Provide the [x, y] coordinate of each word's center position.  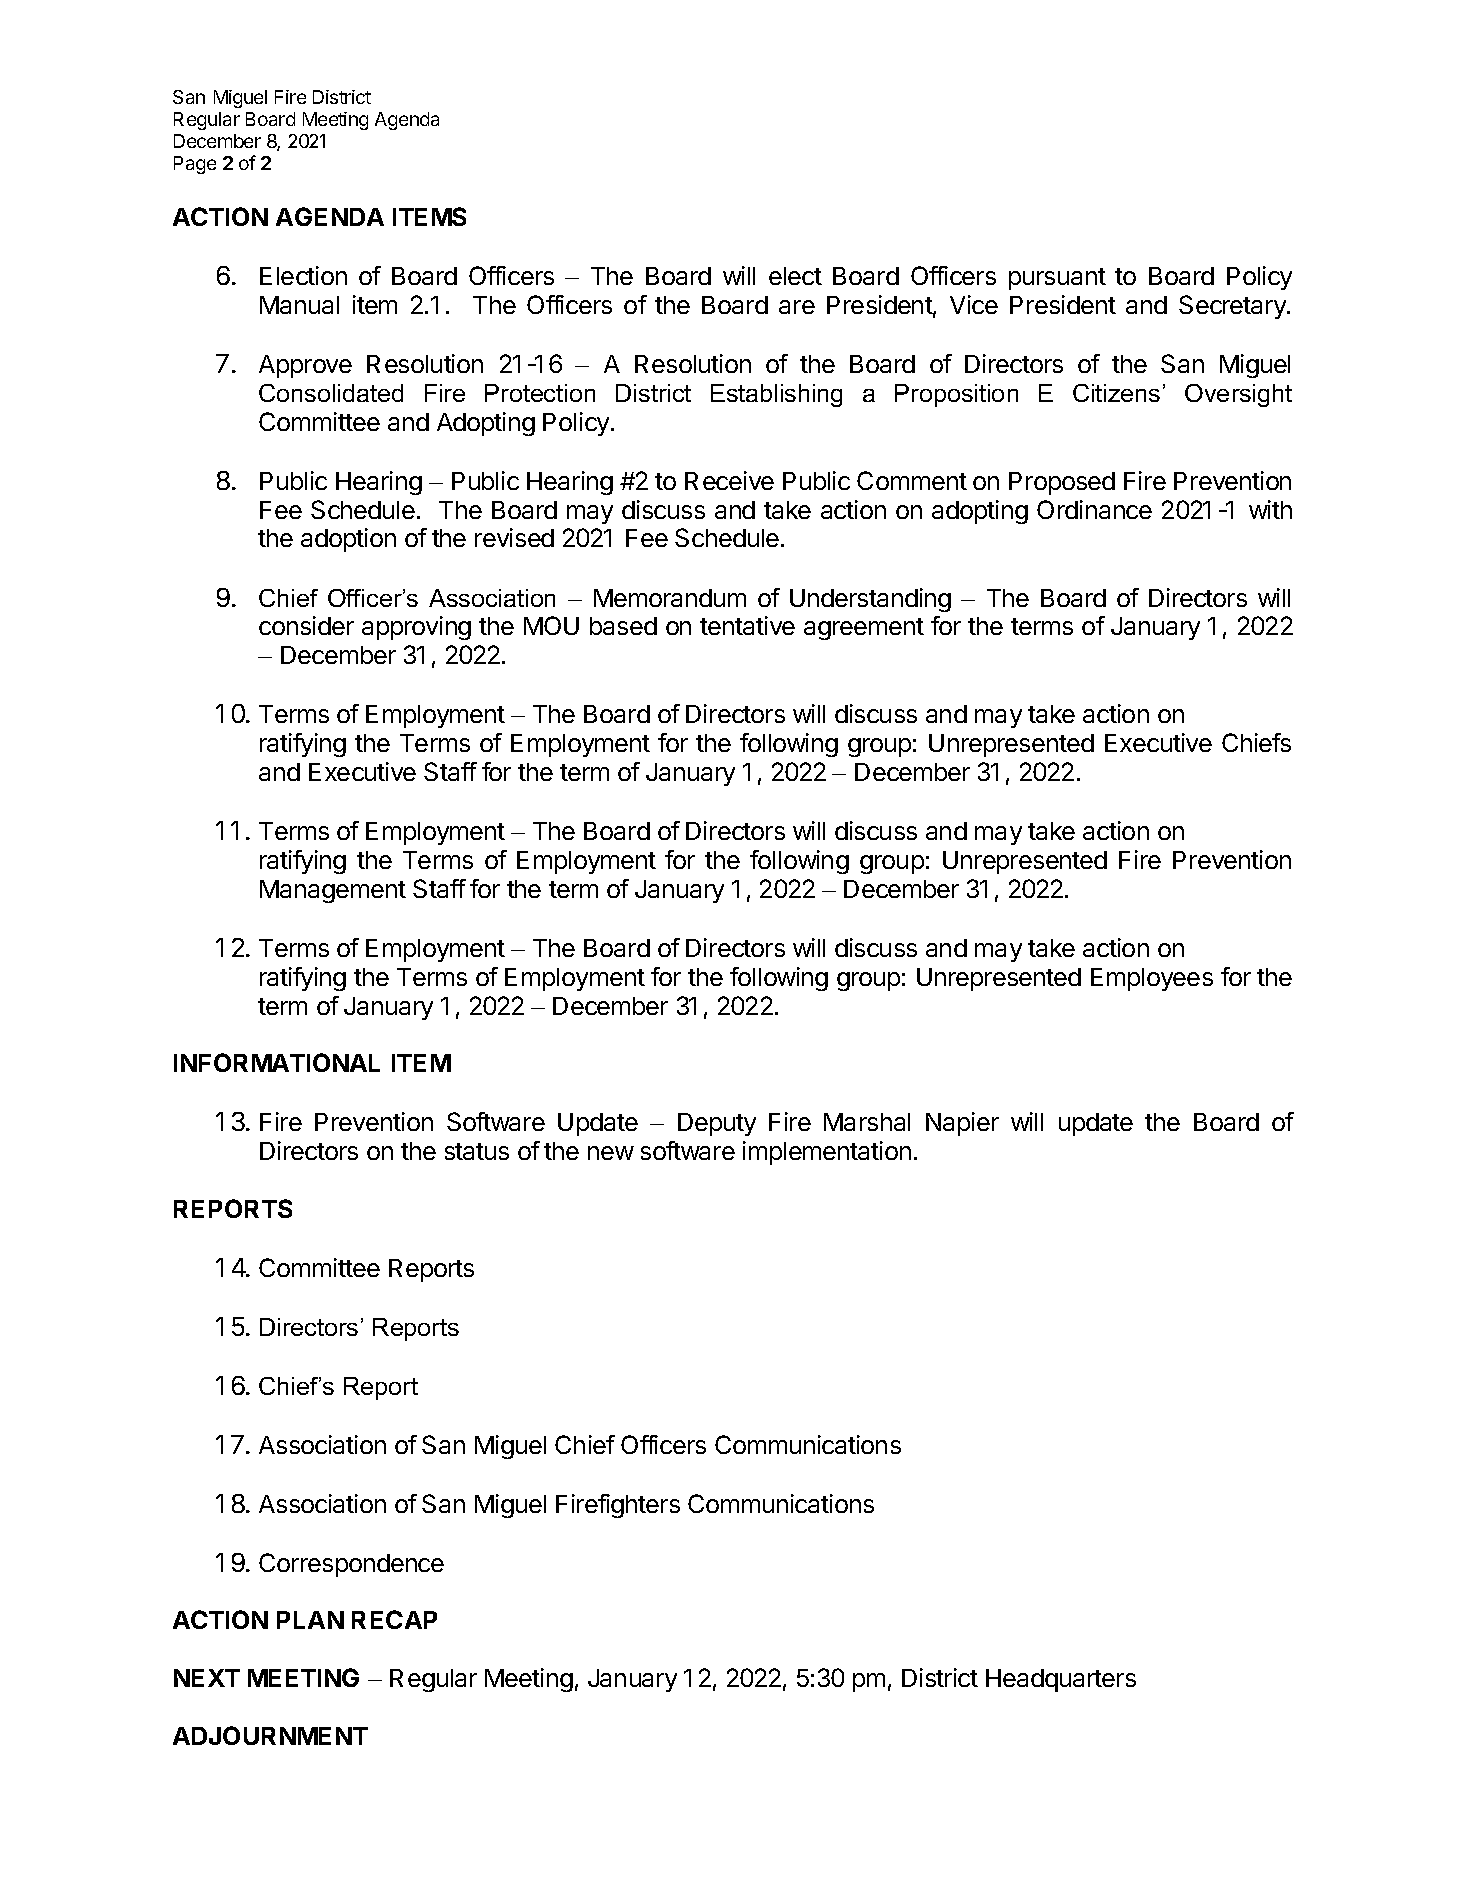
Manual [299, 305]
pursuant [1057, 279]
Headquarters [1061, 1680]
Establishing [776, 395]
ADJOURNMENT [270, 1735]
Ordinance [1094, 509]
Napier [962, 1124]
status [477, 1151]
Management [333, 891]
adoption [348, 540]
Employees [1152, 979]
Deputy [717, 1124]
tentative [747, 625]
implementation [827, 1153]
